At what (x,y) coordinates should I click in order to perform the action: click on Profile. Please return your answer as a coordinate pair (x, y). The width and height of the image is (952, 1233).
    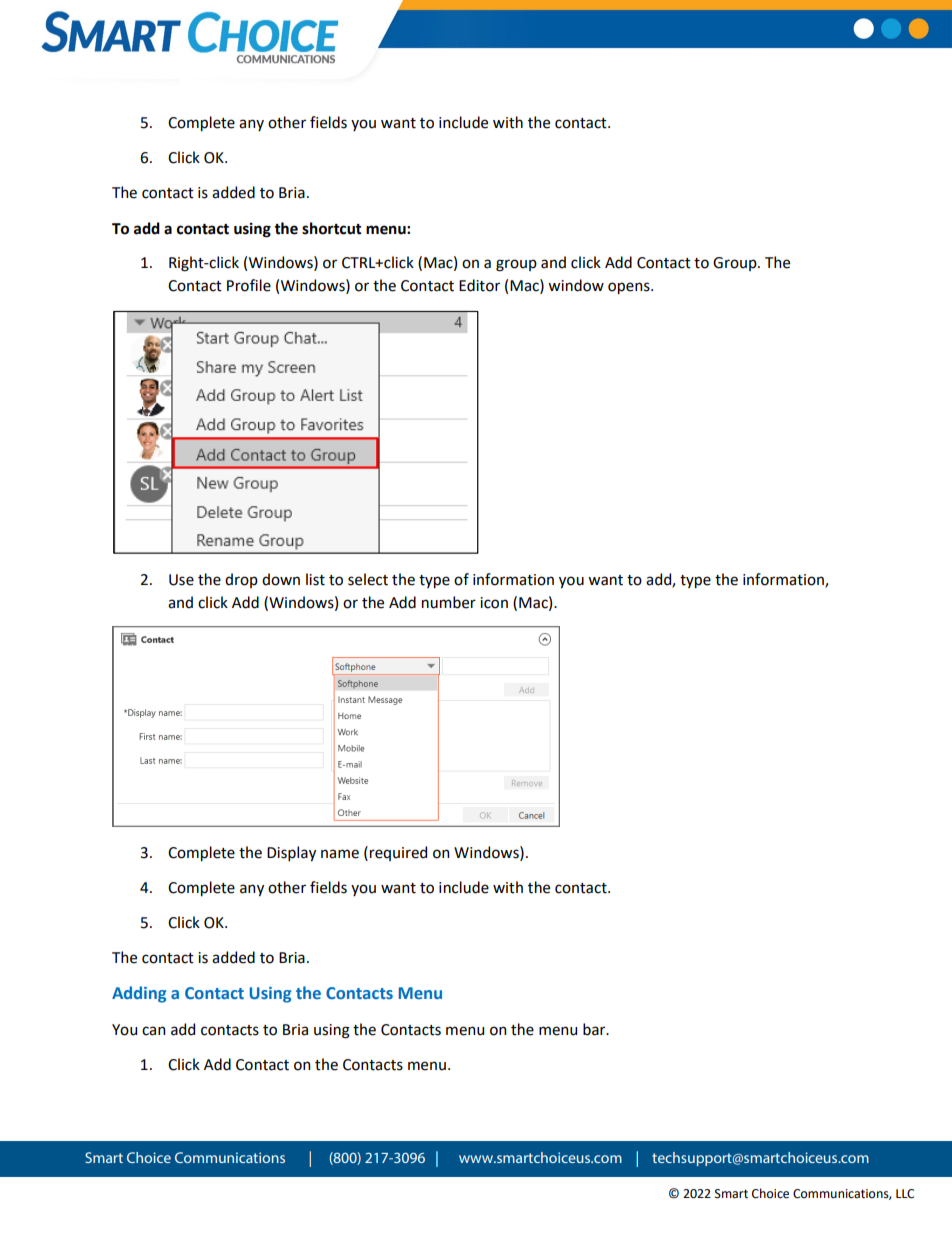
    Looking at the image, I should click on (249, 285).
